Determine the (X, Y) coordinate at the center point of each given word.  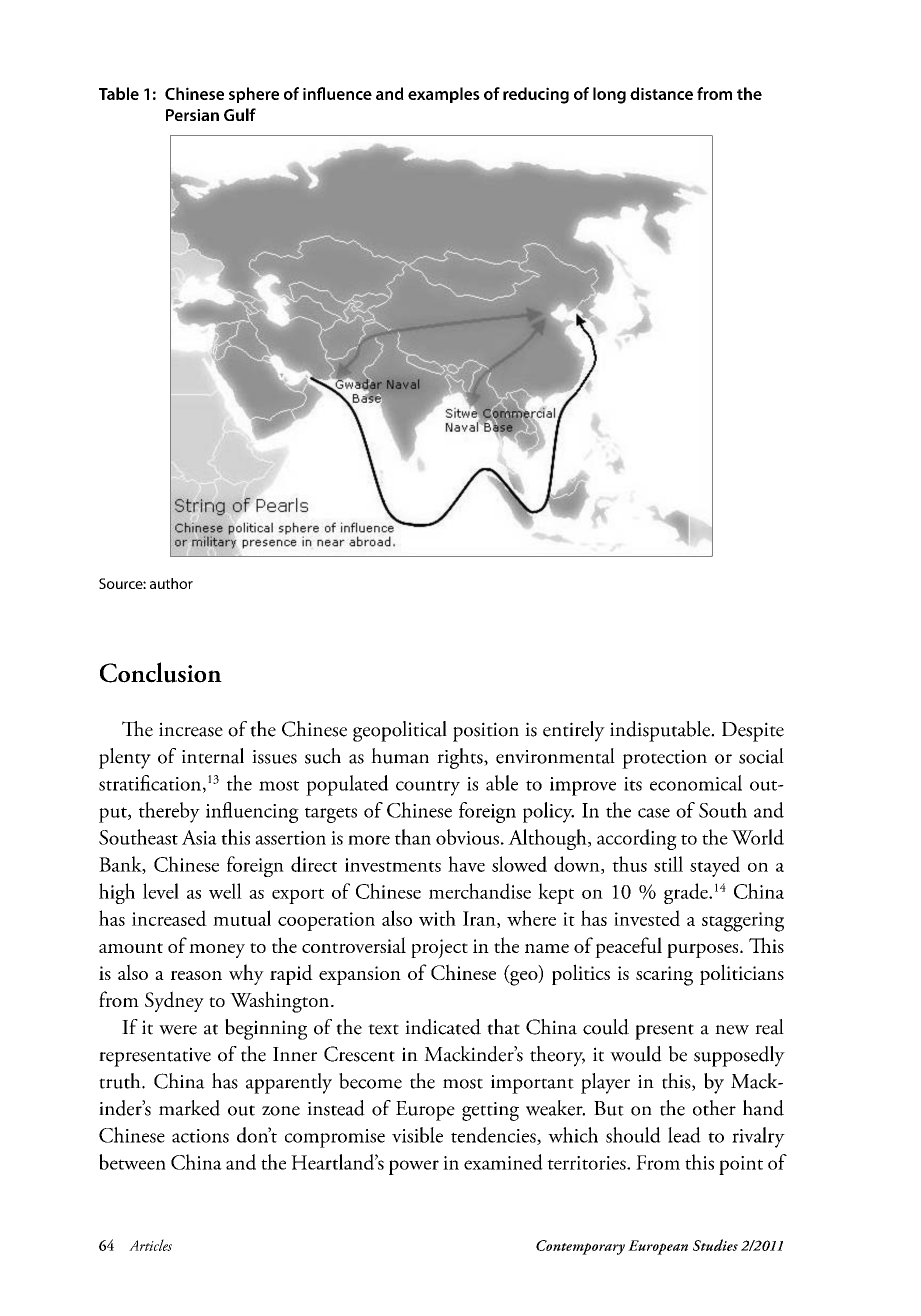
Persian (192, 115)
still (668, 864)
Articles (150, 1245)
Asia (199, 837)
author (171, 583)
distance (661, 93)
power (414, 1167)
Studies (715, 1245)
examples (444, 95)
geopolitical (400, 731)
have (466, 864)
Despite (753, 732)
